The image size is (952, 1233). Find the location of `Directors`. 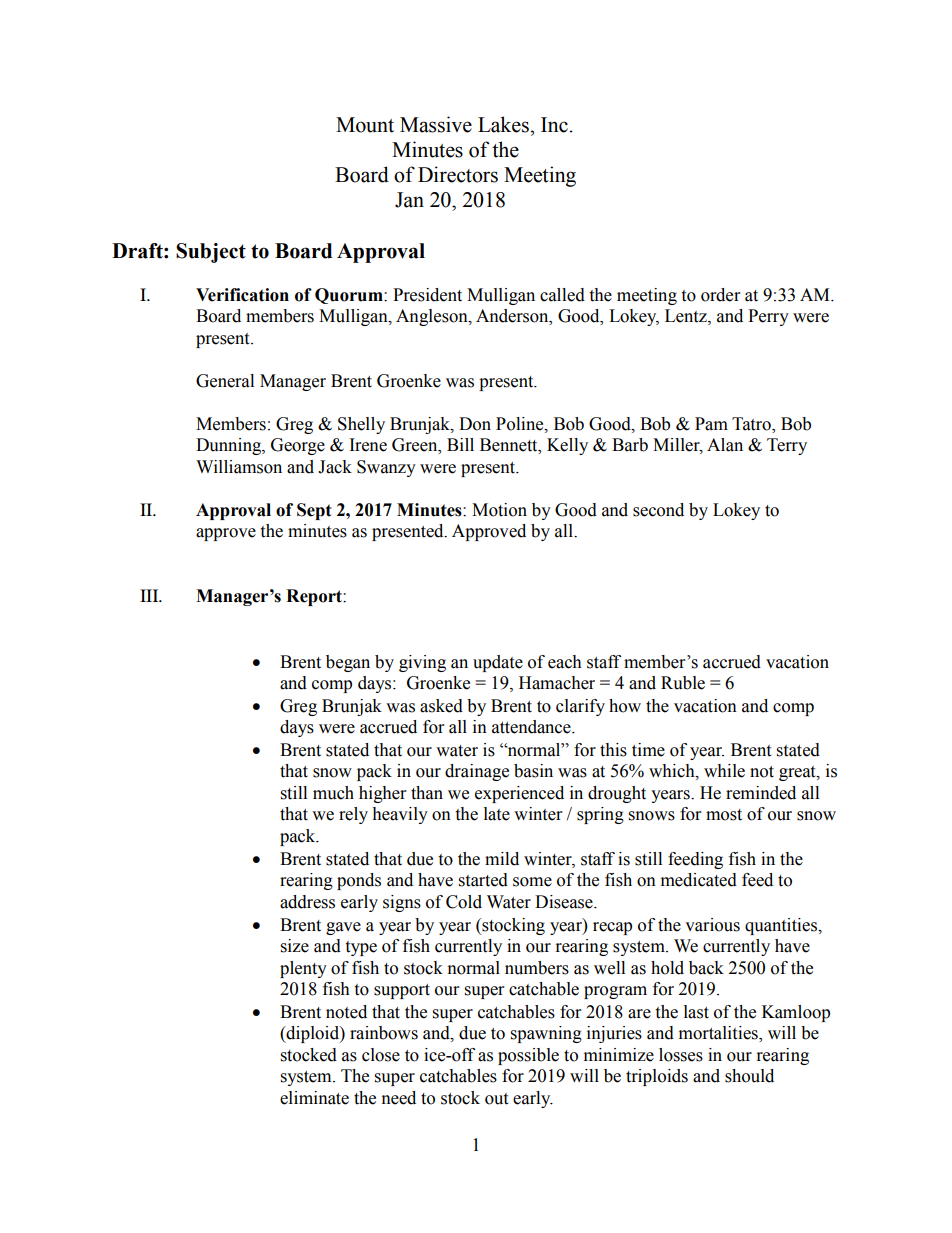

Directors is located at coordinates (458, 174).
